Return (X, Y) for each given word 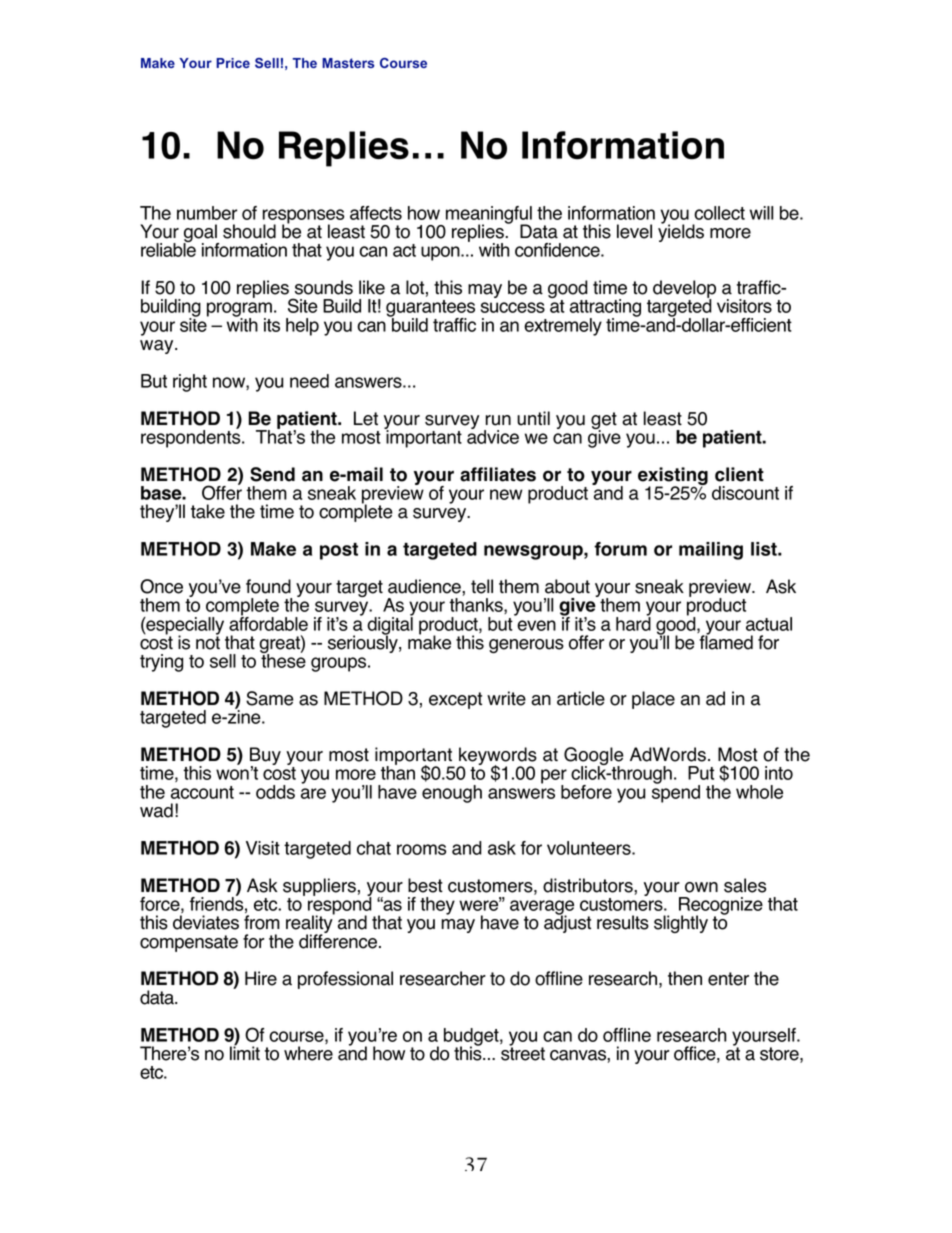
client (739, 474)
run (498, 420)
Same (270, 698)
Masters (348, 63)
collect (719, 213)
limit (245, 1052)
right (190, 383)
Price (233, 63)
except (455, 700)
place (653, 700)
